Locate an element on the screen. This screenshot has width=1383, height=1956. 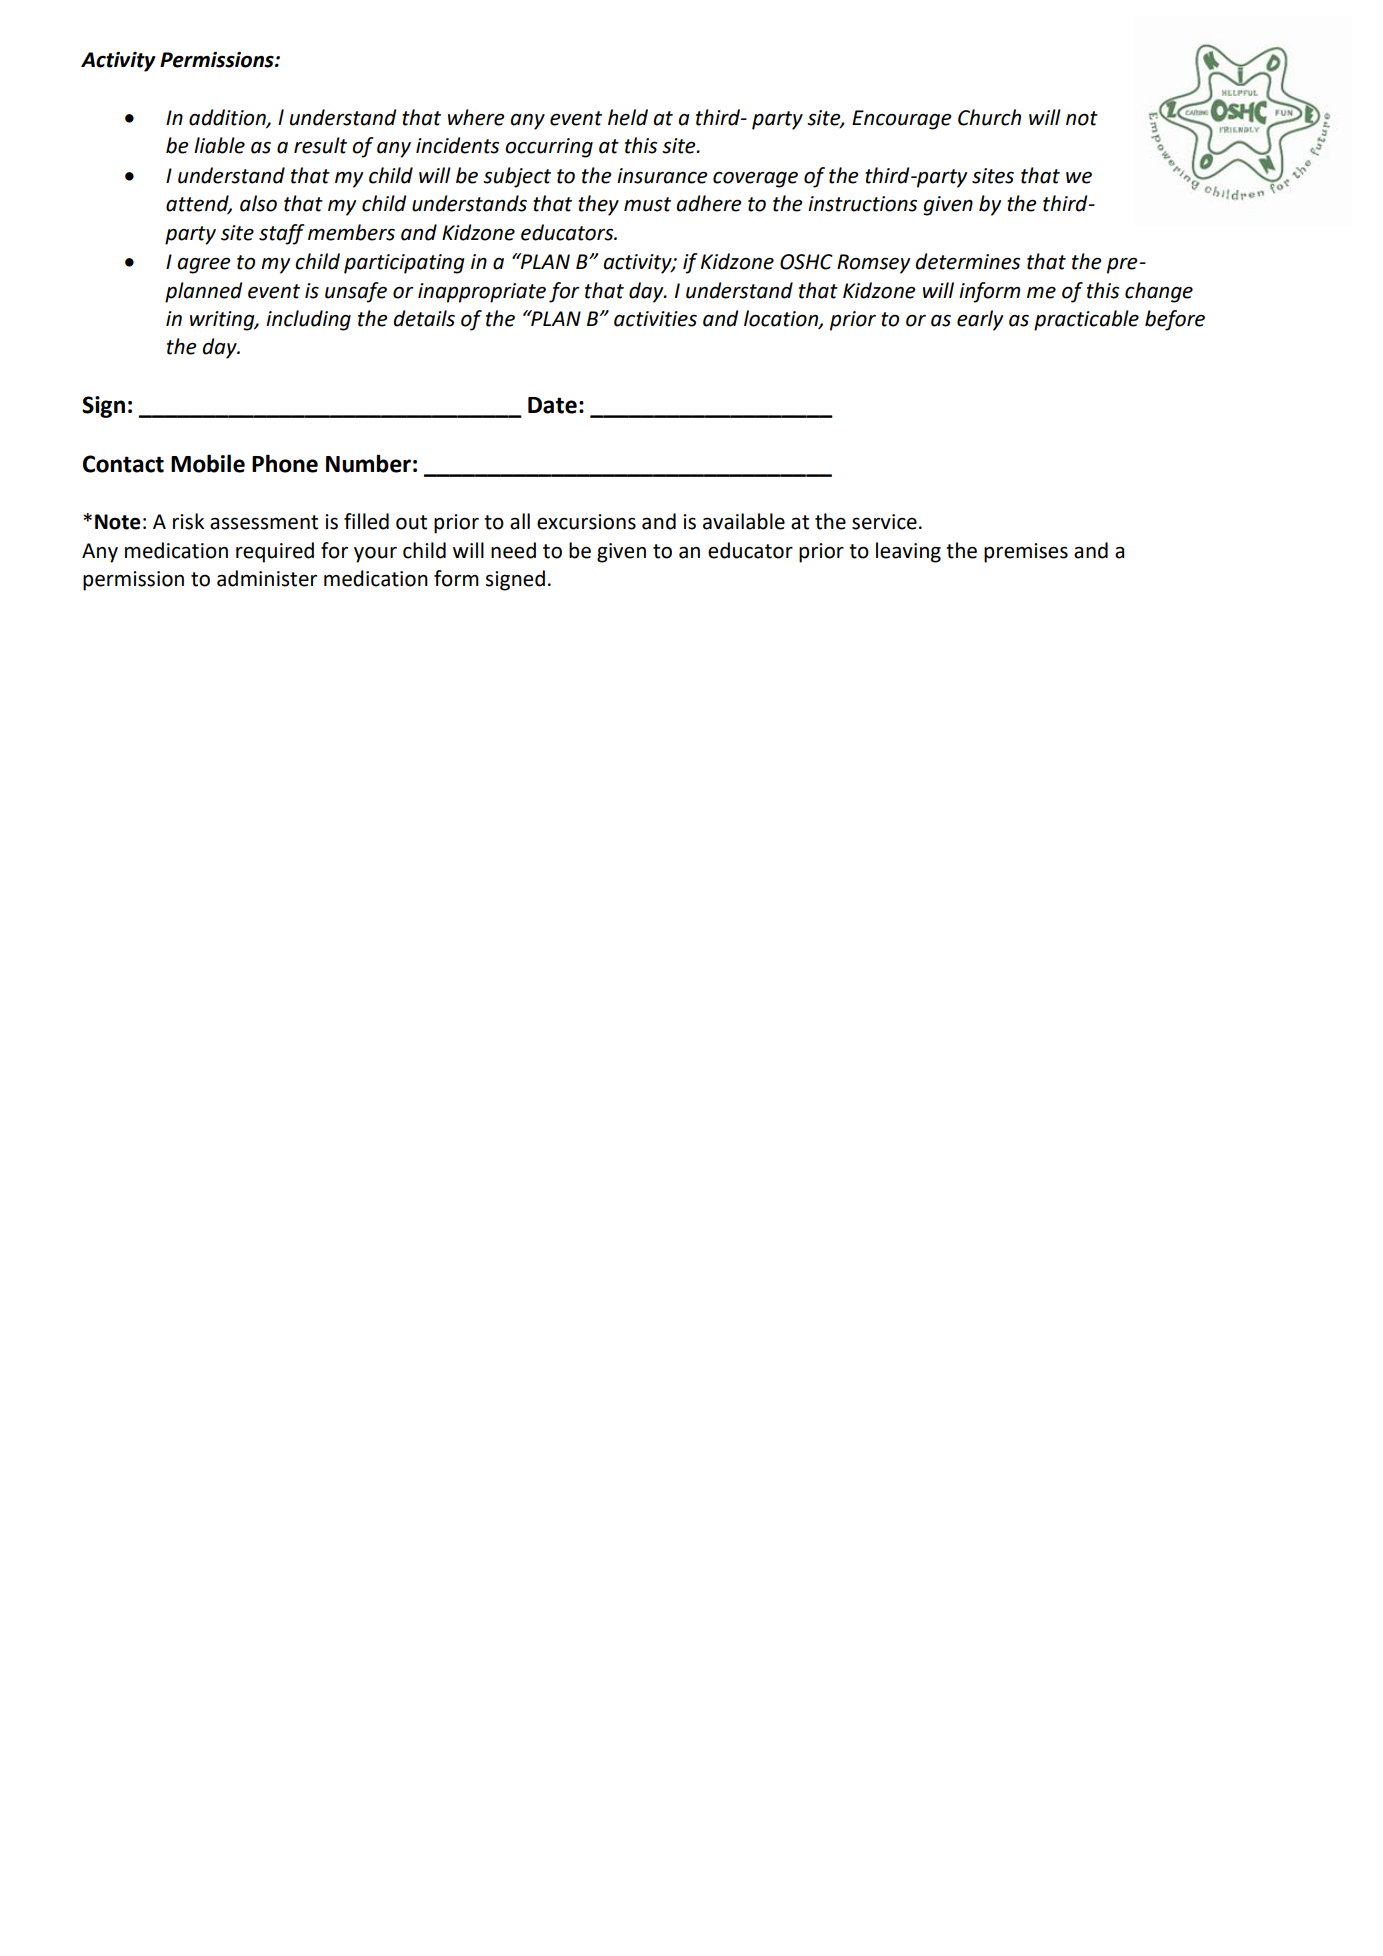
Mobile is located at coordinates (208, 463).
